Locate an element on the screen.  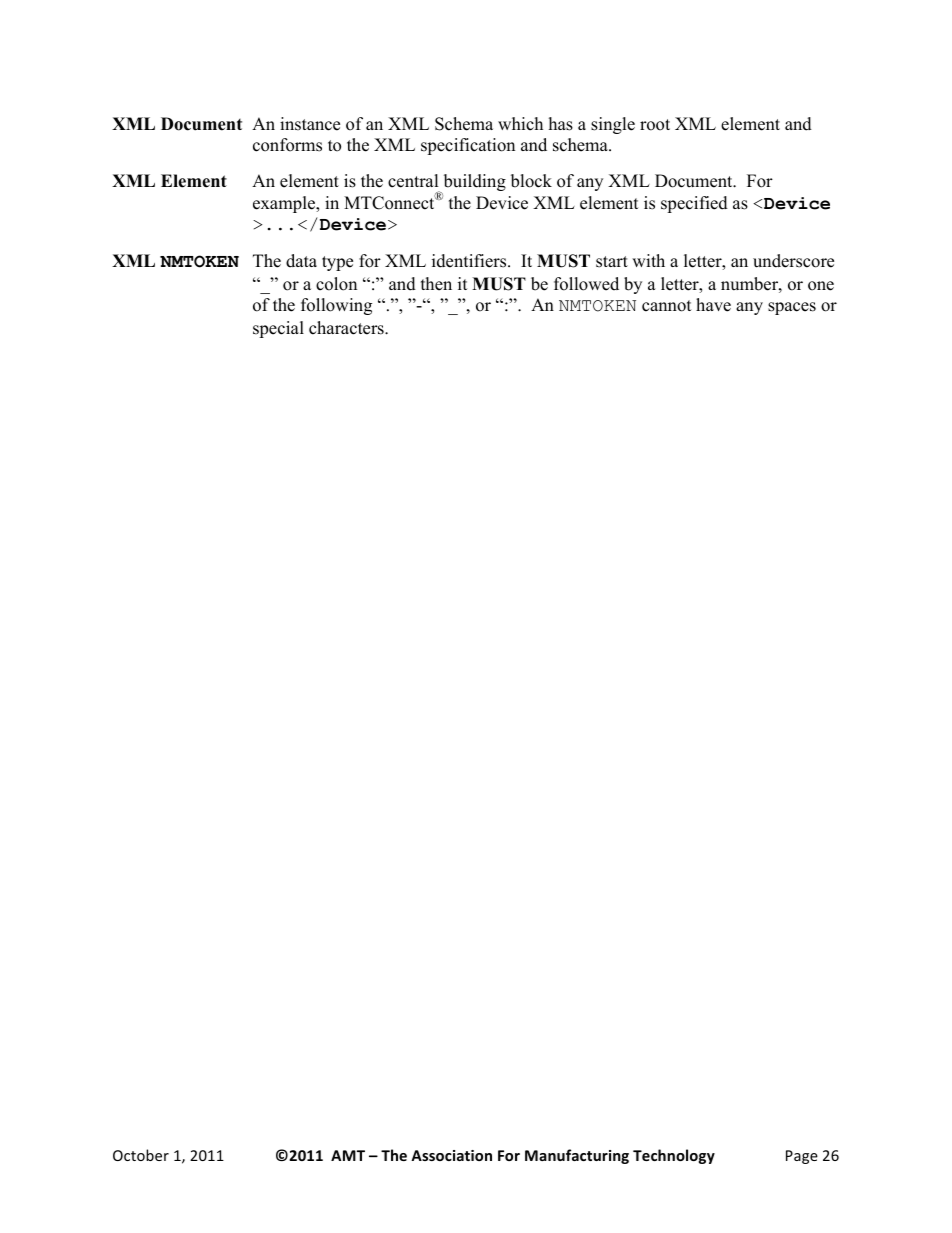
followed is located at coordinates (586, 284).
